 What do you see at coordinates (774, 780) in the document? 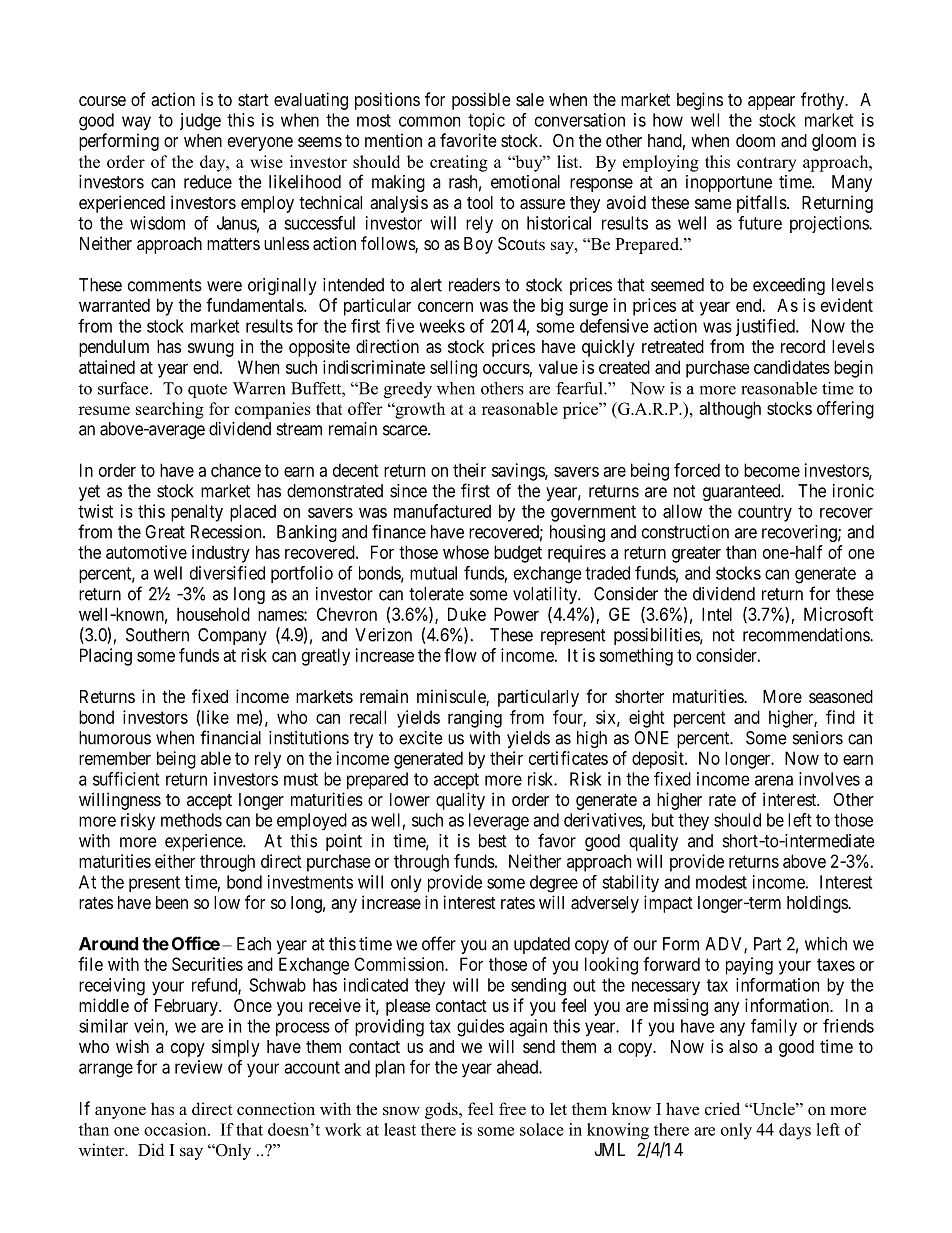
I see `arena` at bounding box center [774, 780].
